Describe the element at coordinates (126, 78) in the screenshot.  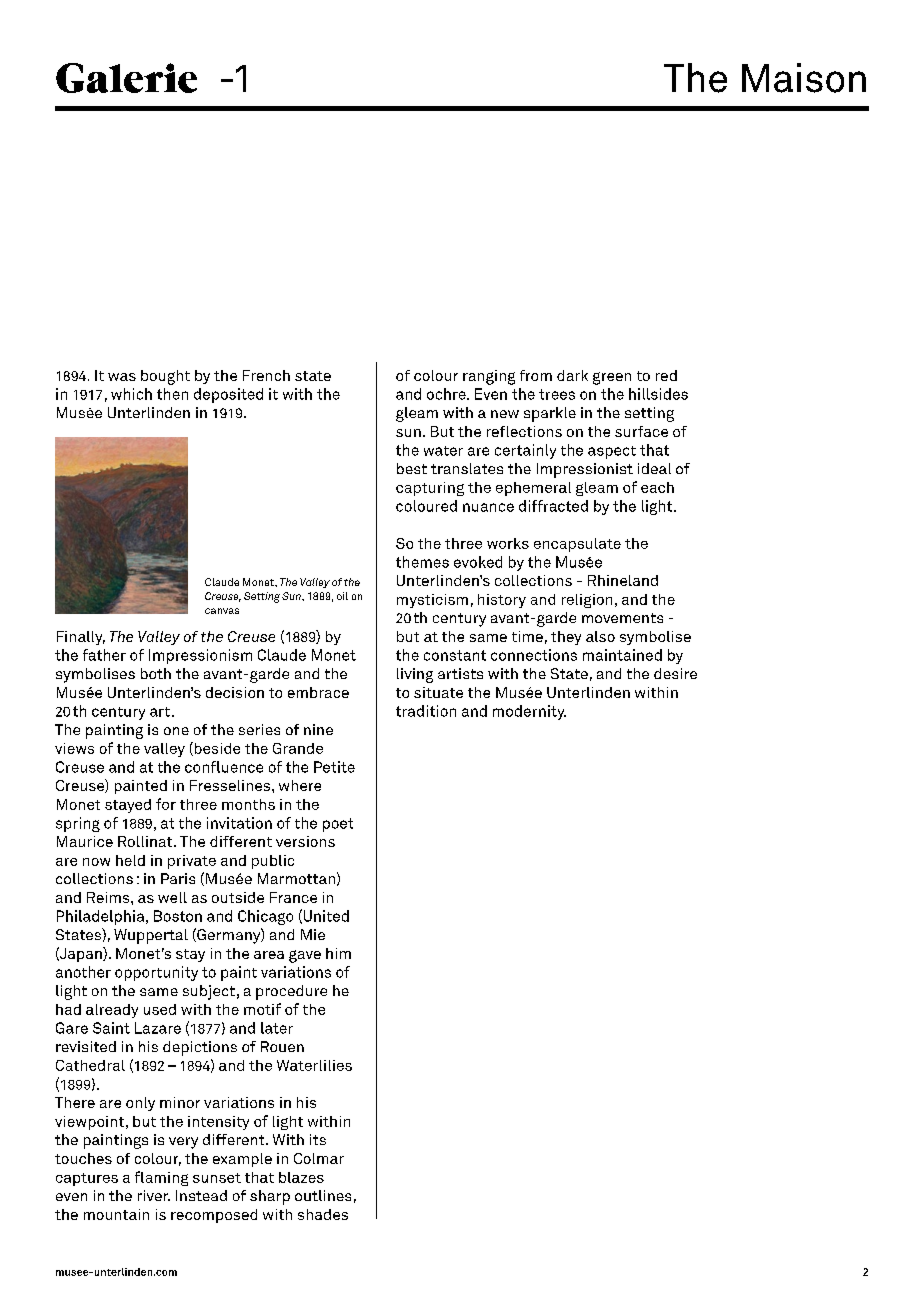
I see `Galerie` at that location.
